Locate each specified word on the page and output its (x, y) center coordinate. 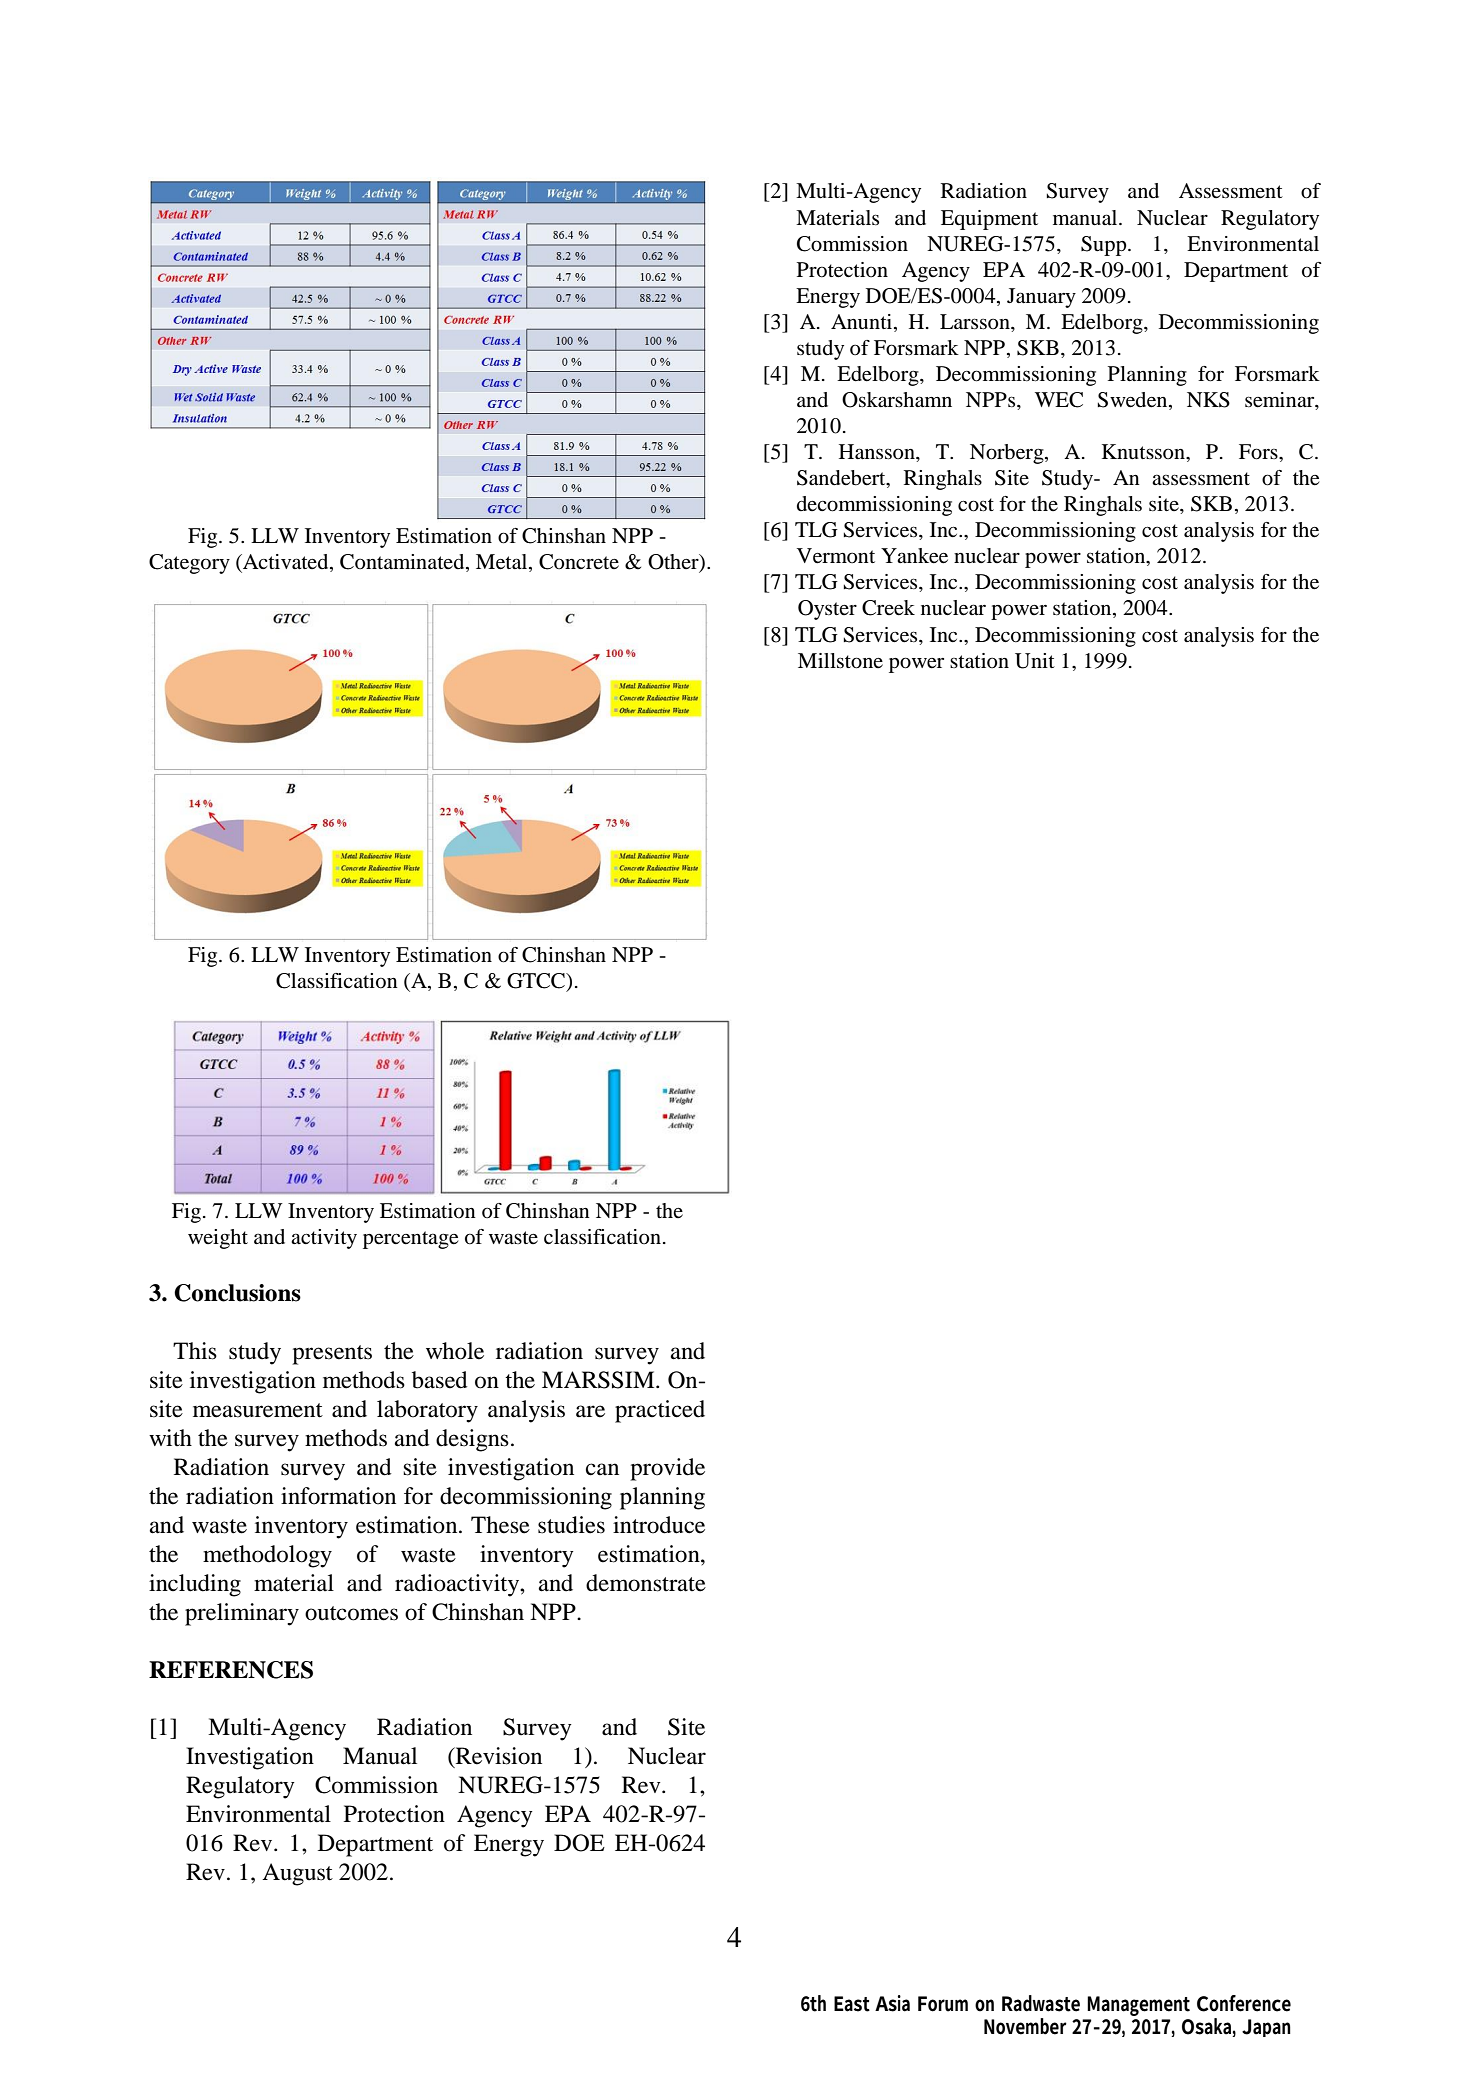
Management (1138, 2006)
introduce (659, 1525)
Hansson (878, 452)
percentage (410, 1240)
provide (667, 1469)
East (852, 2004)
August (297, 1874)
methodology (267, 1556)
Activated (286, 563)
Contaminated (403, 563)
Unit (1035, 661)
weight (218, 1239)
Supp (1105, 246)
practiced (660, 1411)
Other (674, 563)
